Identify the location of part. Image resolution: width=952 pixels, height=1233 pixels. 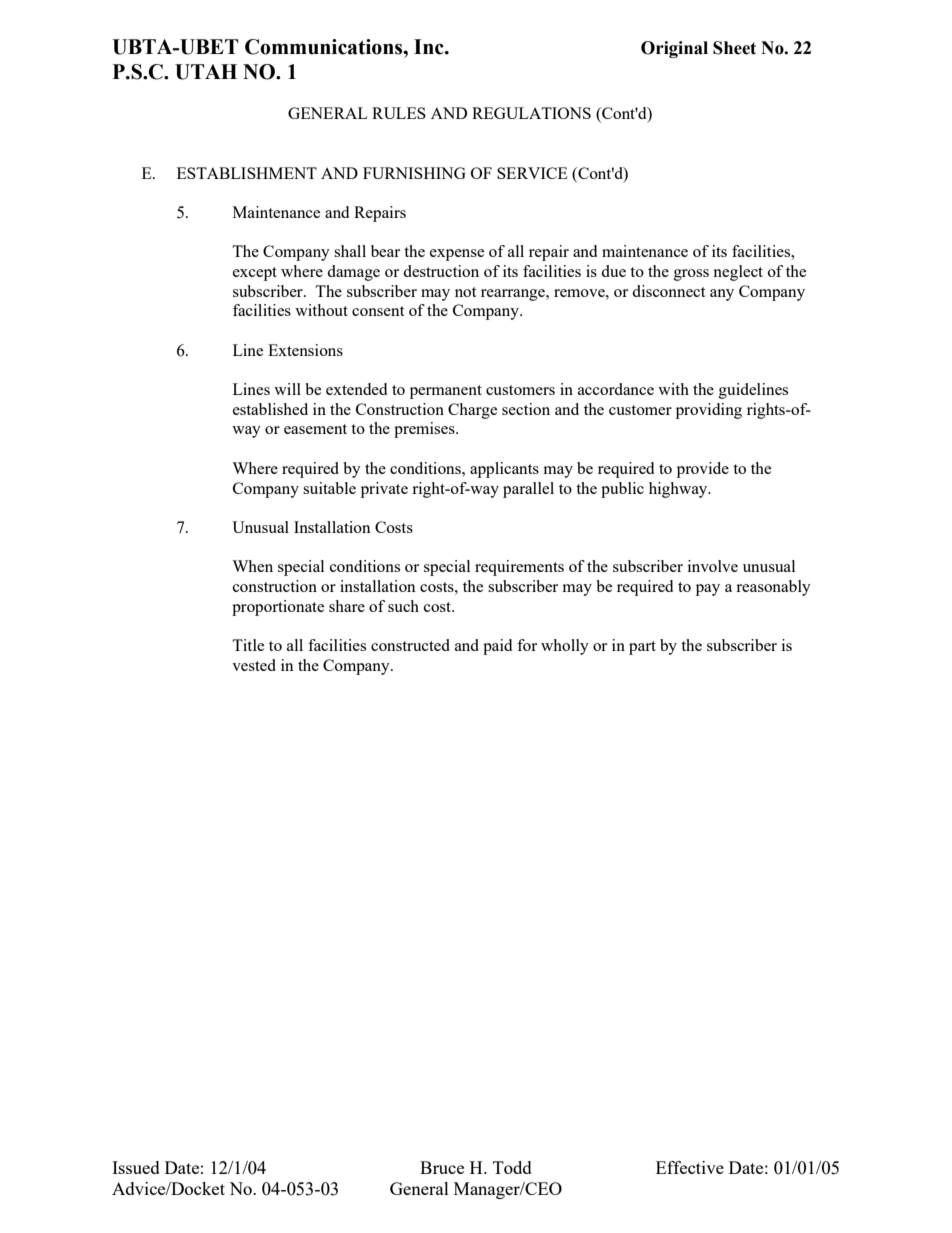
(642, 648).
